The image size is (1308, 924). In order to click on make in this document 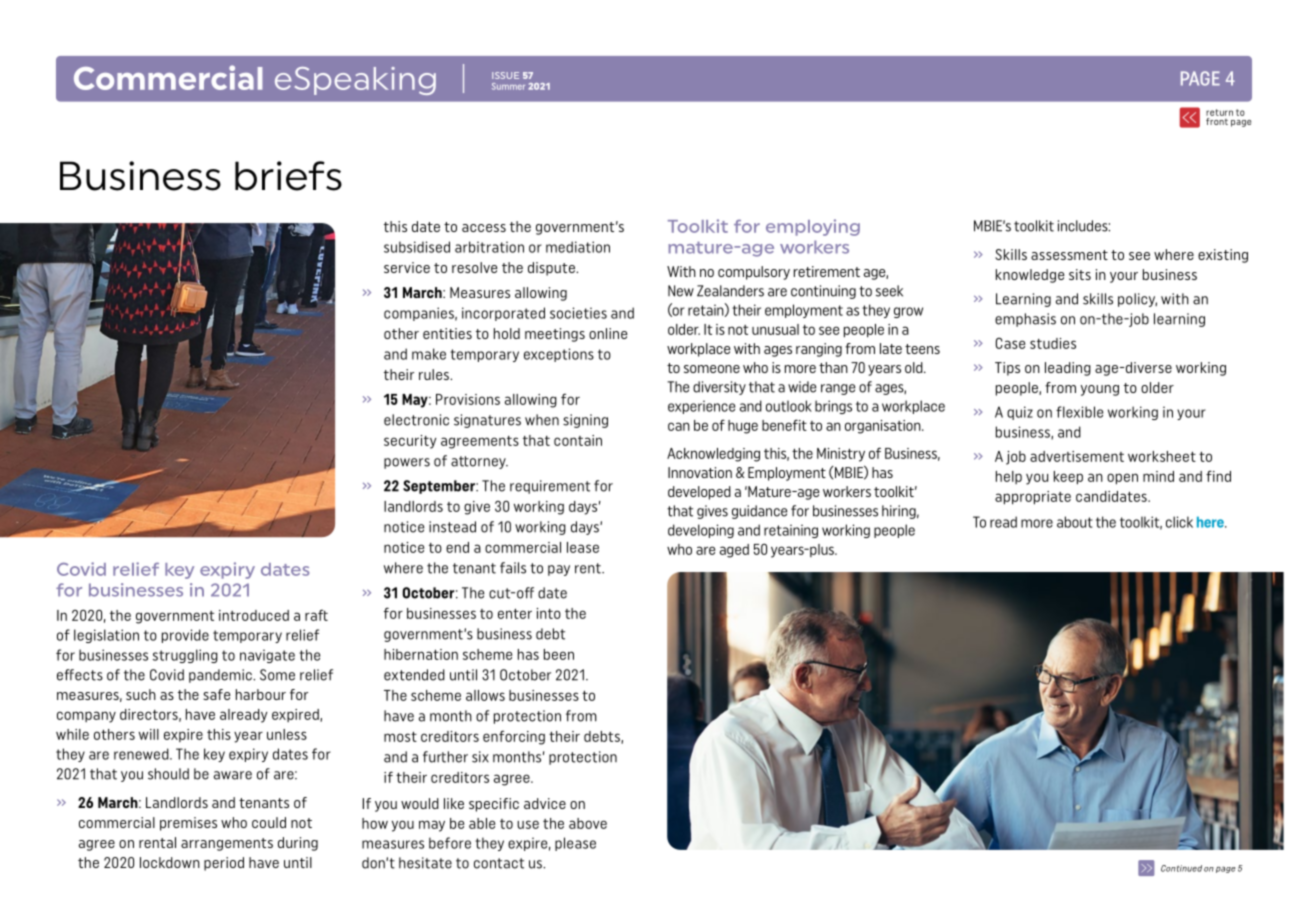, I will do `click(429, 354)`.
